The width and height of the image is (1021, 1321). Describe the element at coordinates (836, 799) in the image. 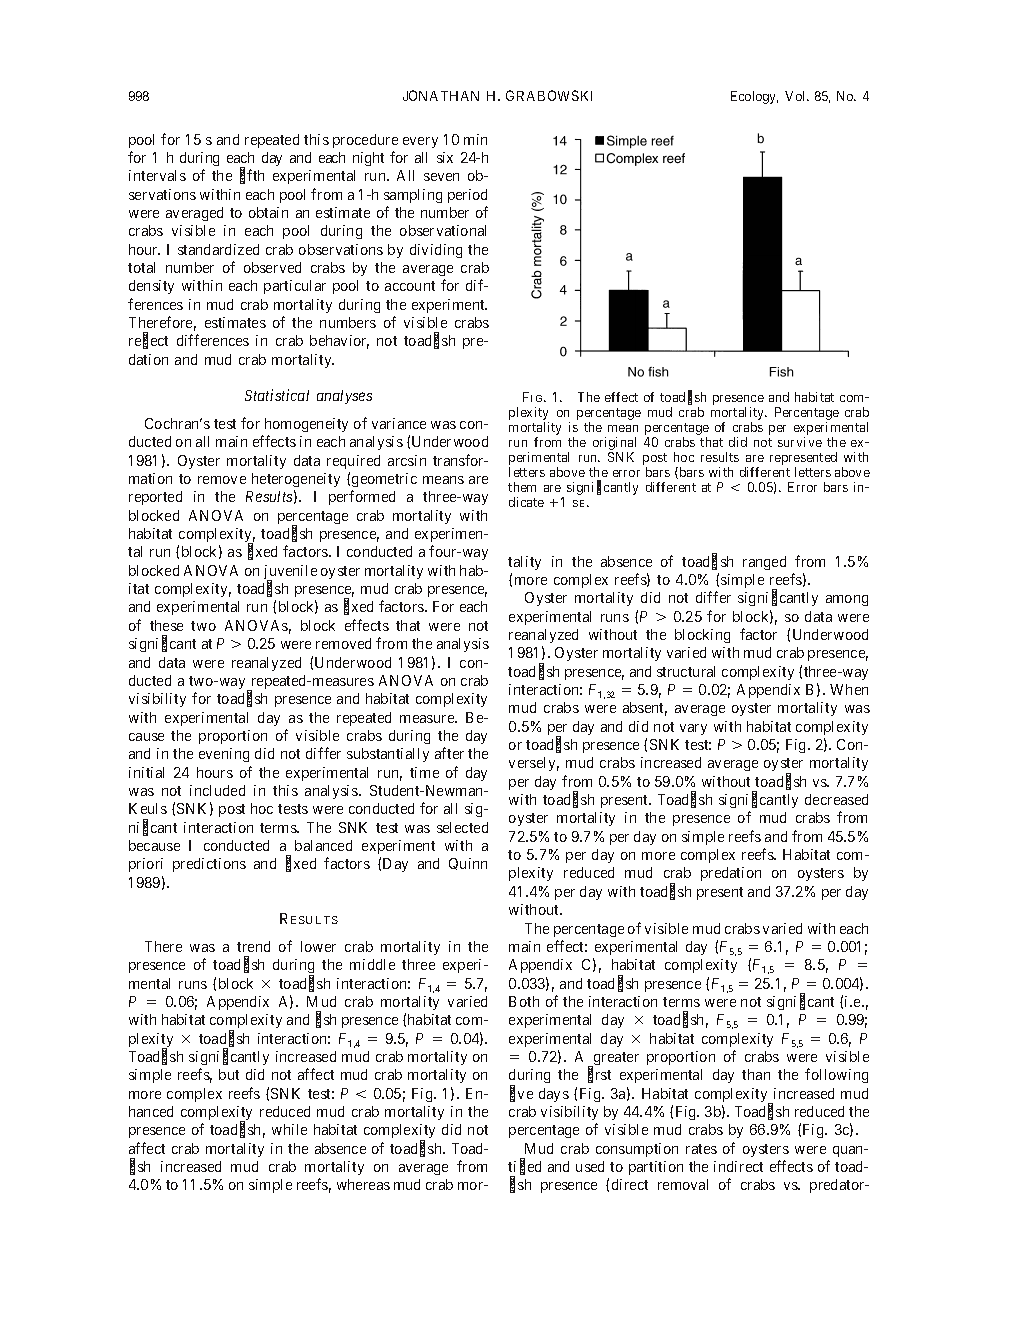

I see `decreased` at that location.
